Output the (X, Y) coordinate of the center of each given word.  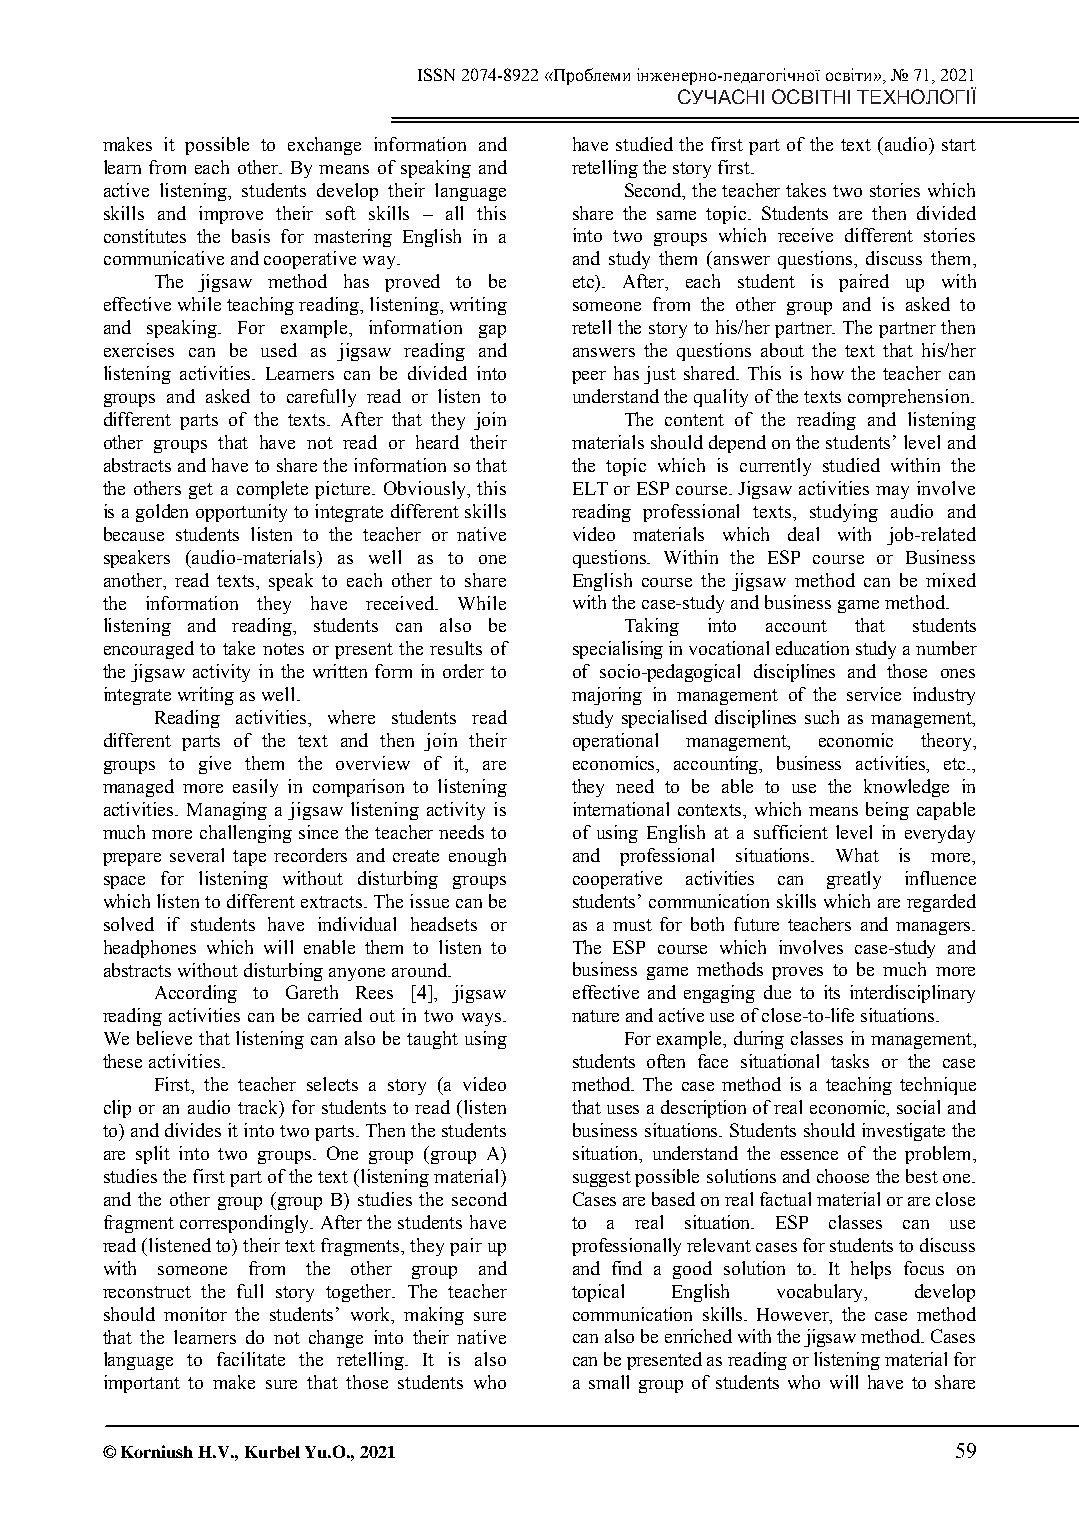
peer (589, 377)
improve (231, 215)
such (822, 717)
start (959, 145)
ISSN (436, 74)
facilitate (251, 1359)
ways (483, 1019)
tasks (850, 1061)
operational (615, 742)
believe (164, 1038)
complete (272, 490)
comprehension (910, 398)
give (215, 765)
